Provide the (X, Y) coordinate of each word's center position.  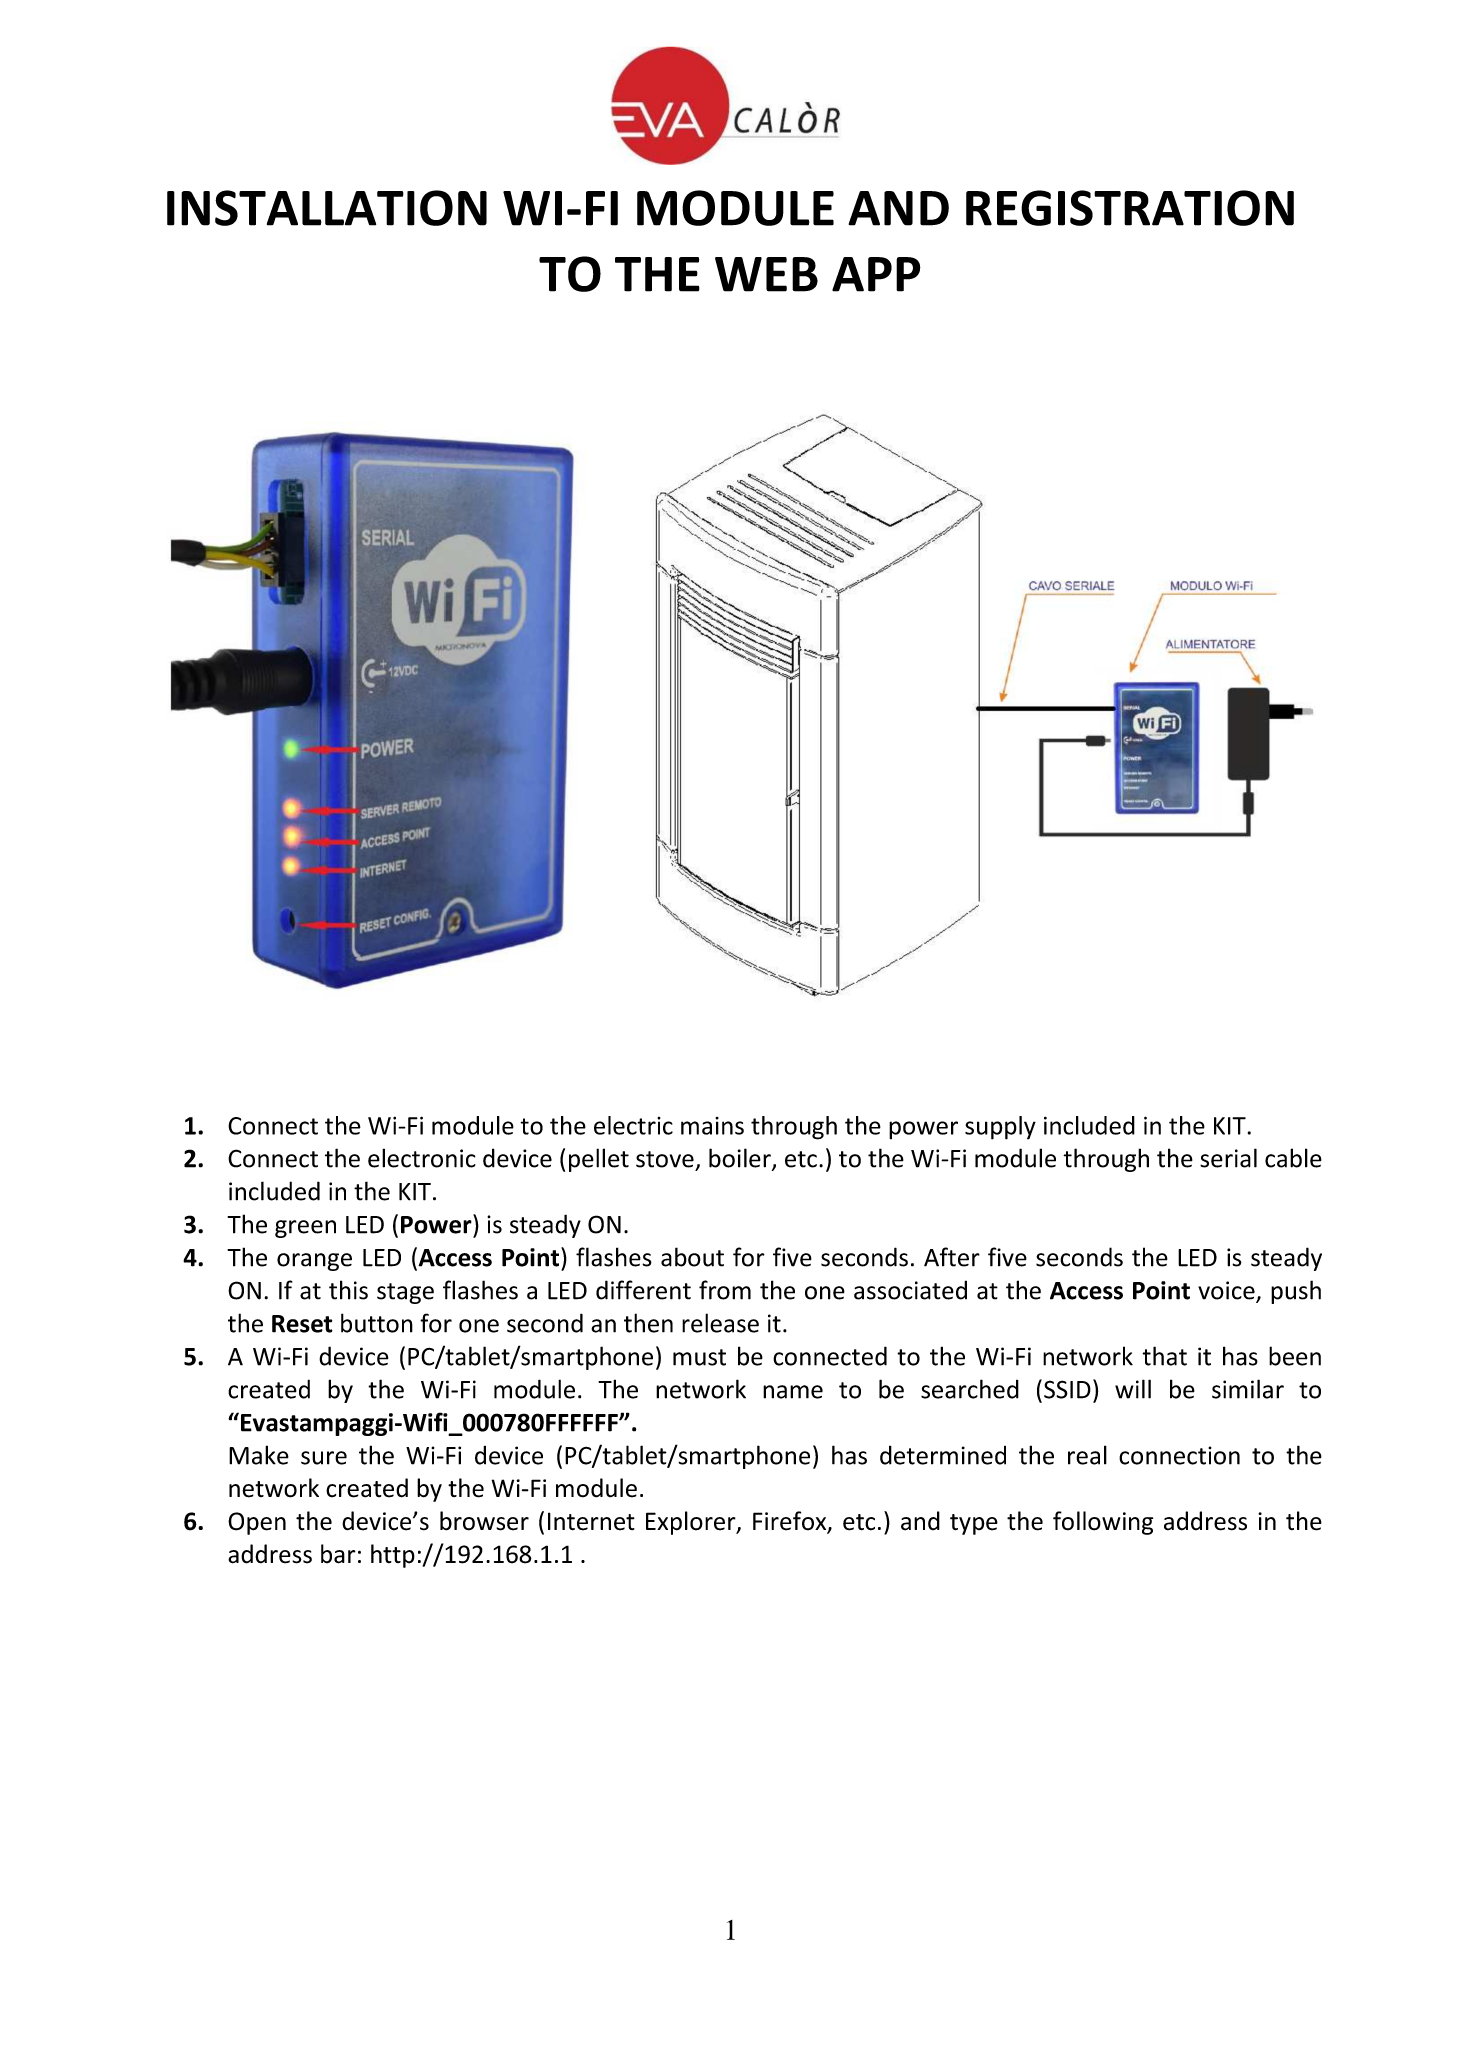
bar (338, 1554)
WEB (766, 274)
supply (1000, 1128)
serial (1228, 1158)
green (305, 1229)
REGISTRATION (1130, 208)
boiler (741, 1159)
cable (1293, 1158)
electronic (422, 1158)
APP (876, 274)
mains (712, 1126)
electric (633, 1125)
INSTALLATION (327, 208)
